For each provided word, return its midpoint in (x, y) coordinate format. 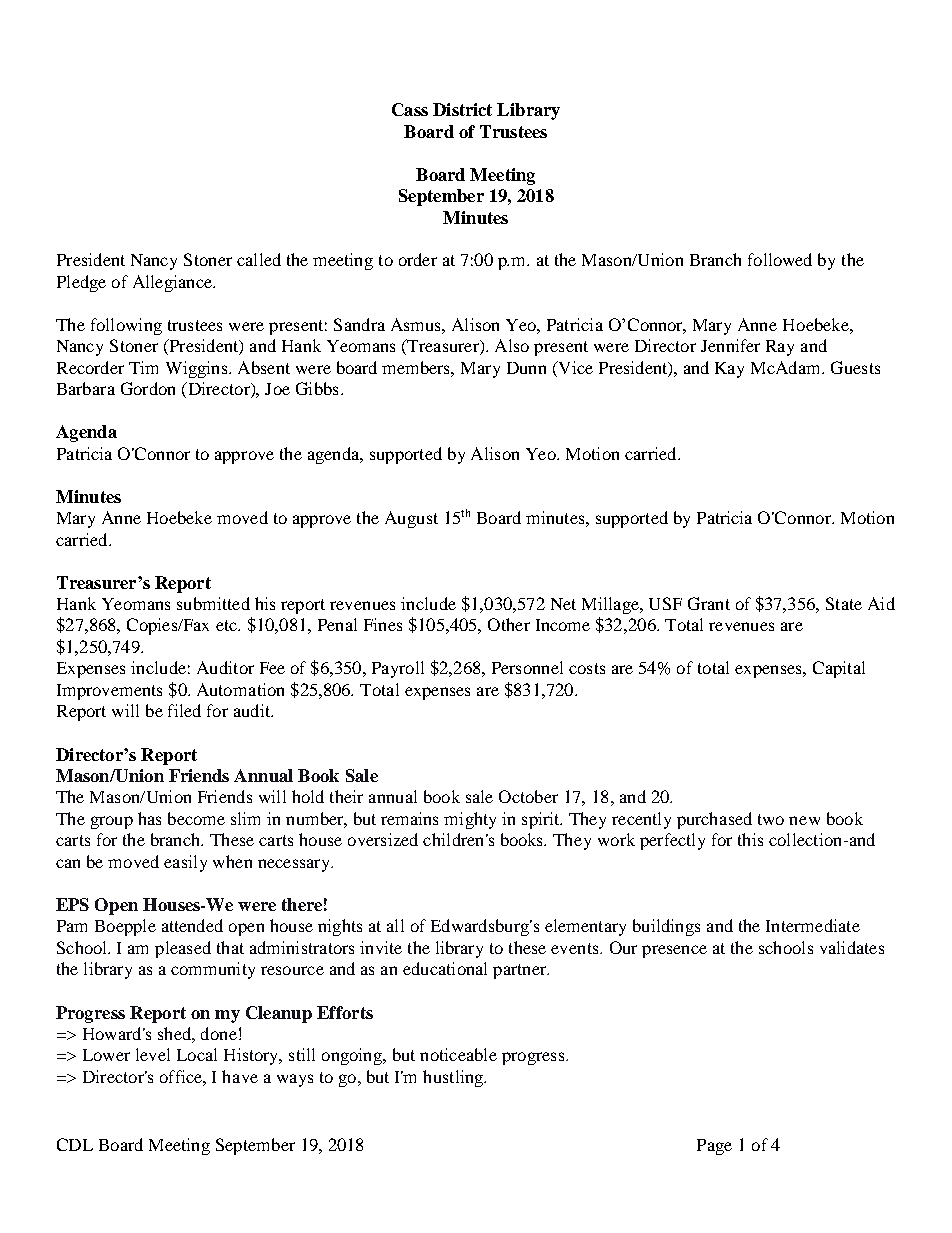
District (462, 109)
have (240, 1076)
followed (780, 259)
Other (509, 624)
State (844, 603)
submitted (213, 603)
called (259, 259)
